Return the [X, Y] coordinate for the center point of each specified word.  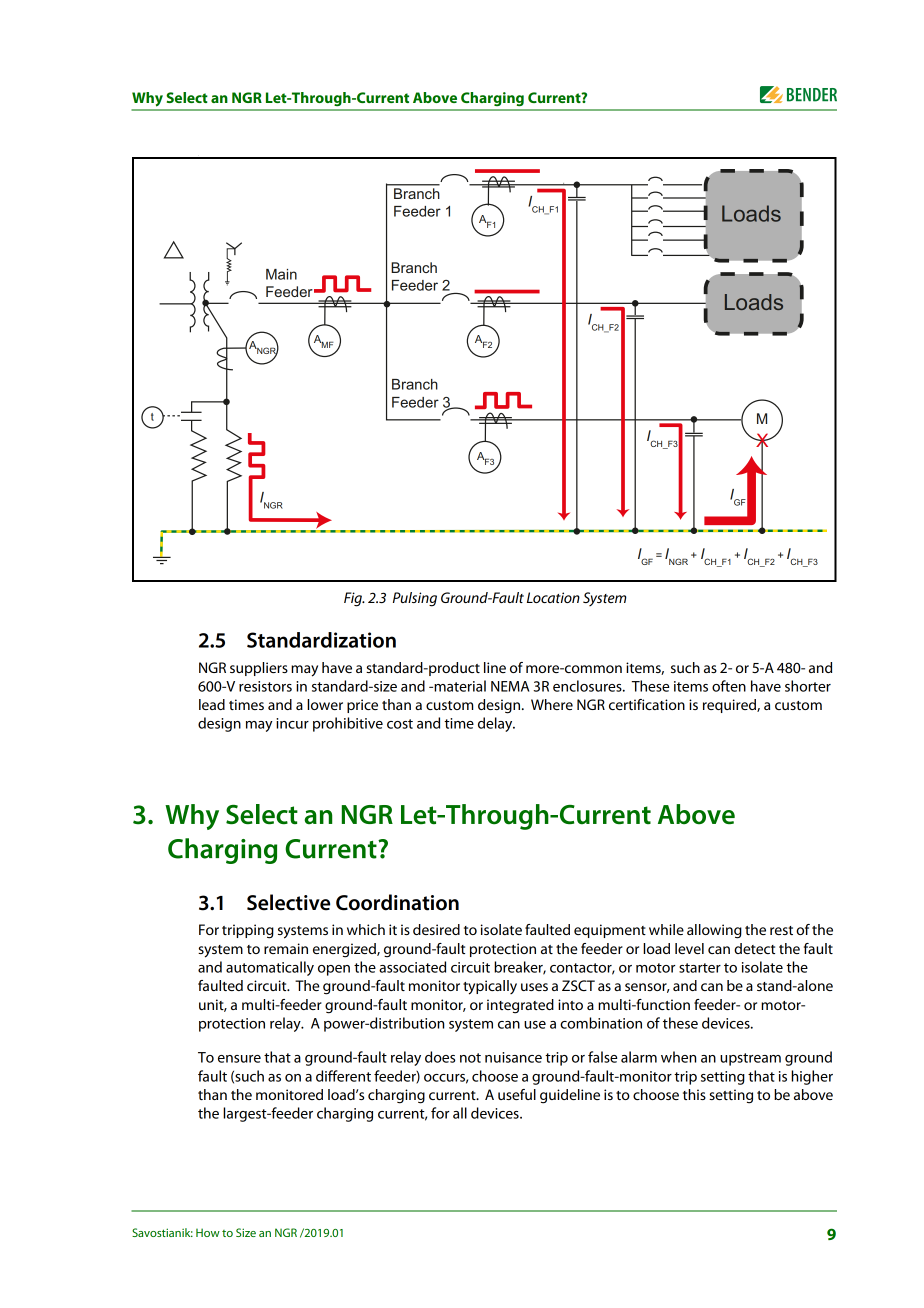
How [208, 1232]
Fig [354, 599]
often [729, 686]
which [366, 929]
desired [436, 929]
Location [553, 597]
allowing [714, 931]
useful [517, 1094]
